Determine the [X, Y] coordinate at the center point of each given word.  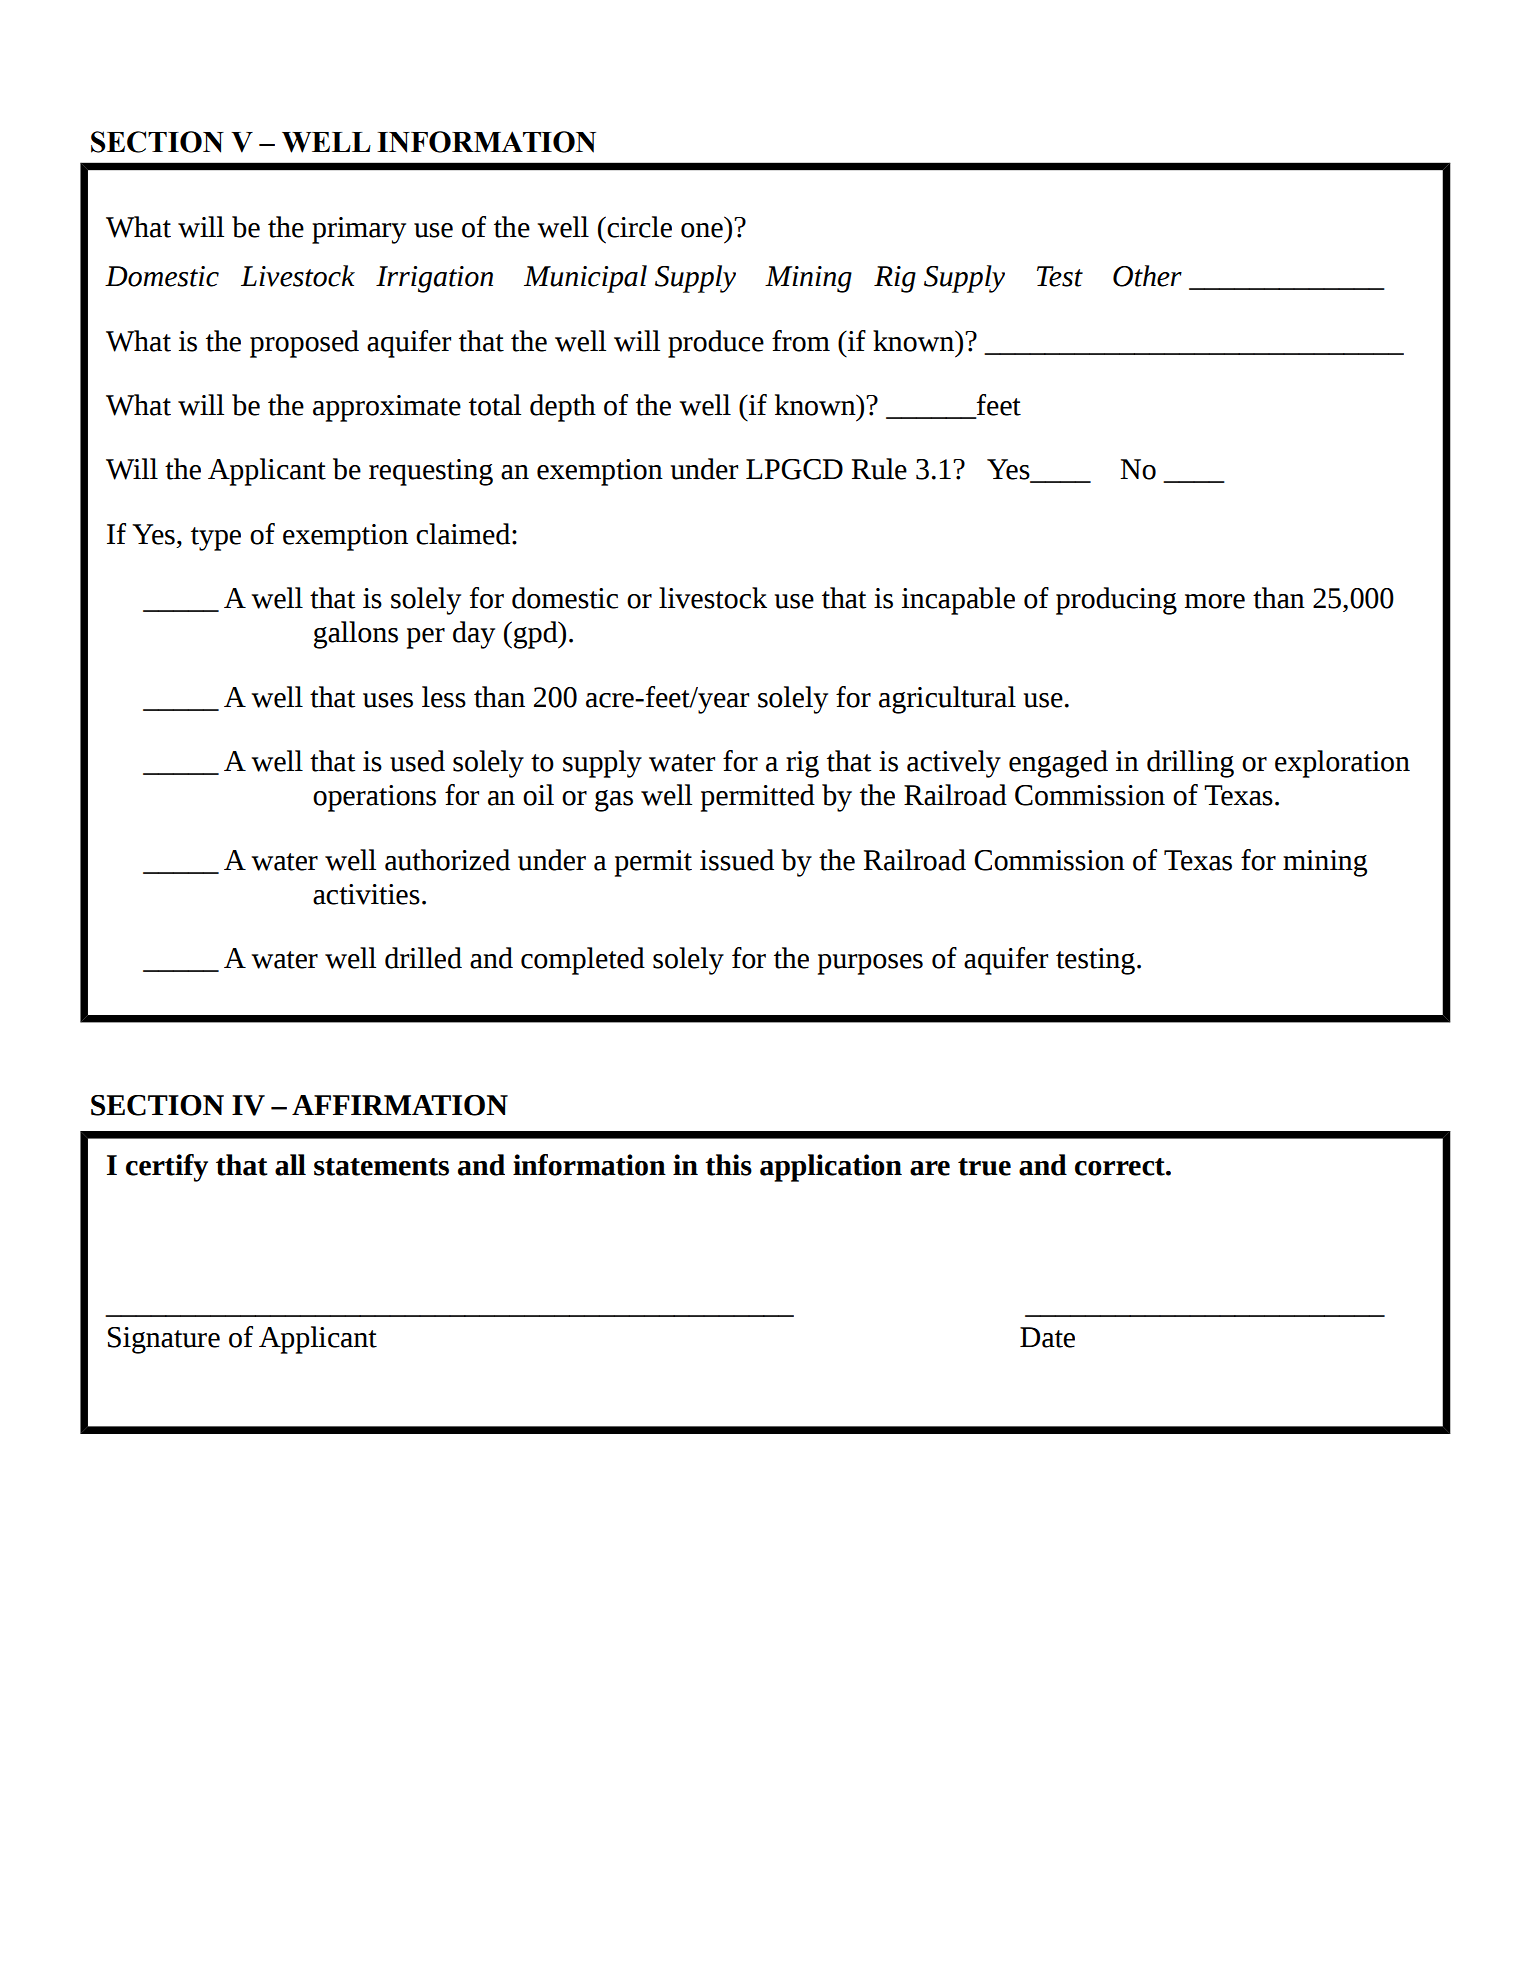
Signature [164, 1340]
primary [359, 230]
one [702, 230]
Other [1147, 276]
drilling [1190, 764]
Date [1047, 1337]
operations [374, 798]
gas [614, 801]
